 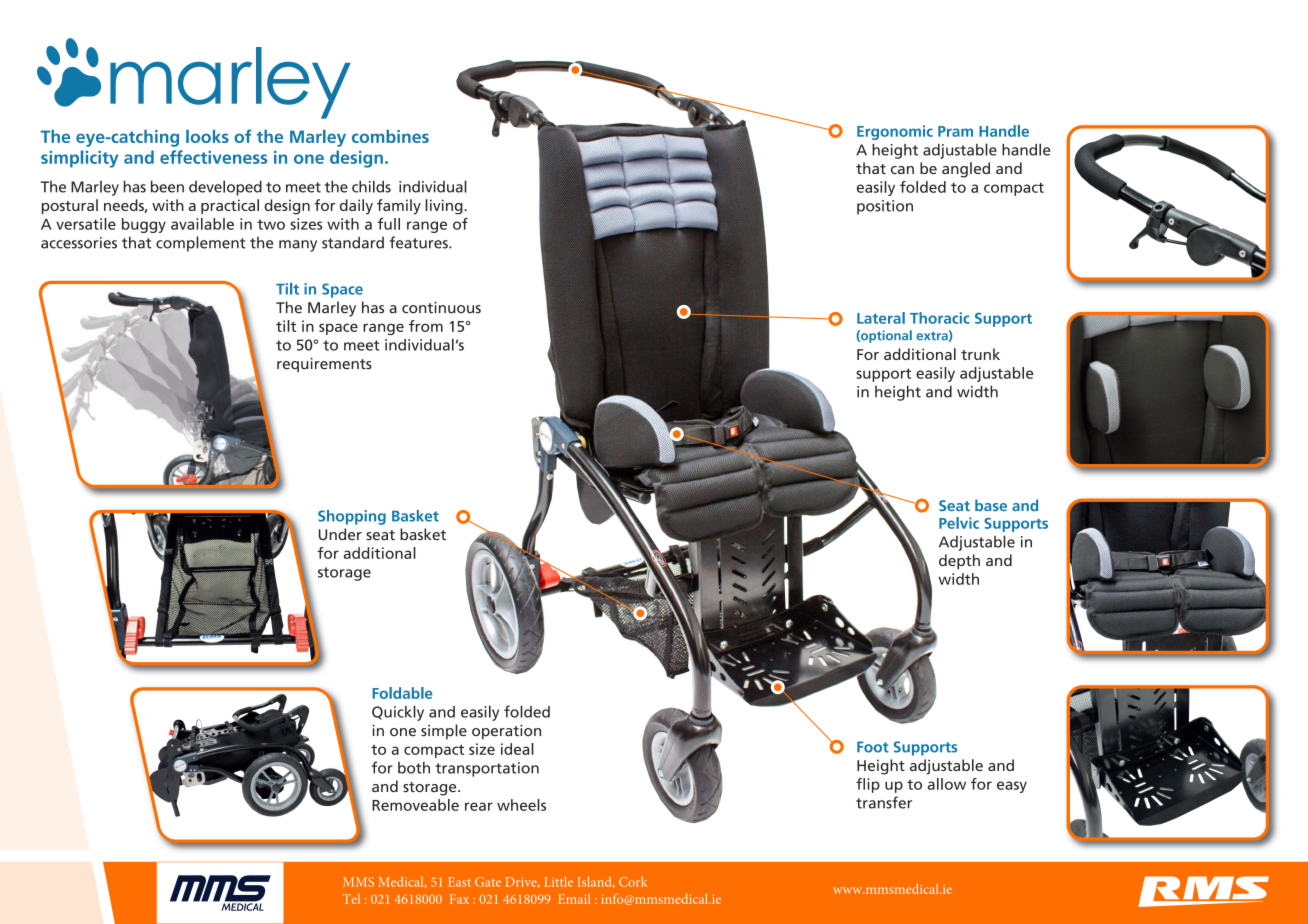 I want to click on requirements, so click(x=324, y=365).
